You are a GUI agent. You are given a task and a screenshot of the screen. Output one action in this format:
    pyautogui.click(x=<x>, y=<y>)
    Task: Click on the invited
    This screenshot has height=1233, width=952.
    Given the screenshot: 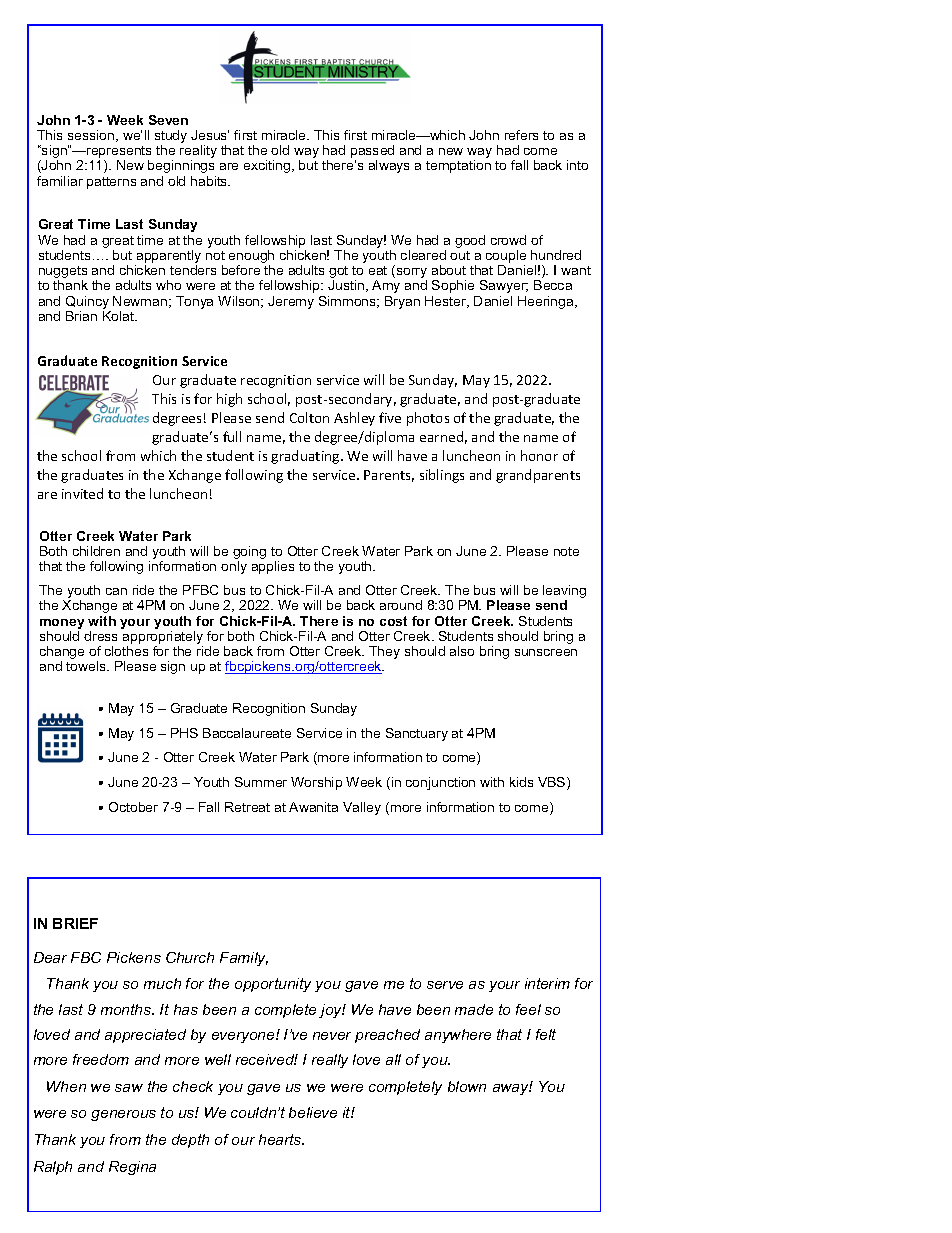 What is the action you would take?
    pyautogui.click(x=82, y=493)
